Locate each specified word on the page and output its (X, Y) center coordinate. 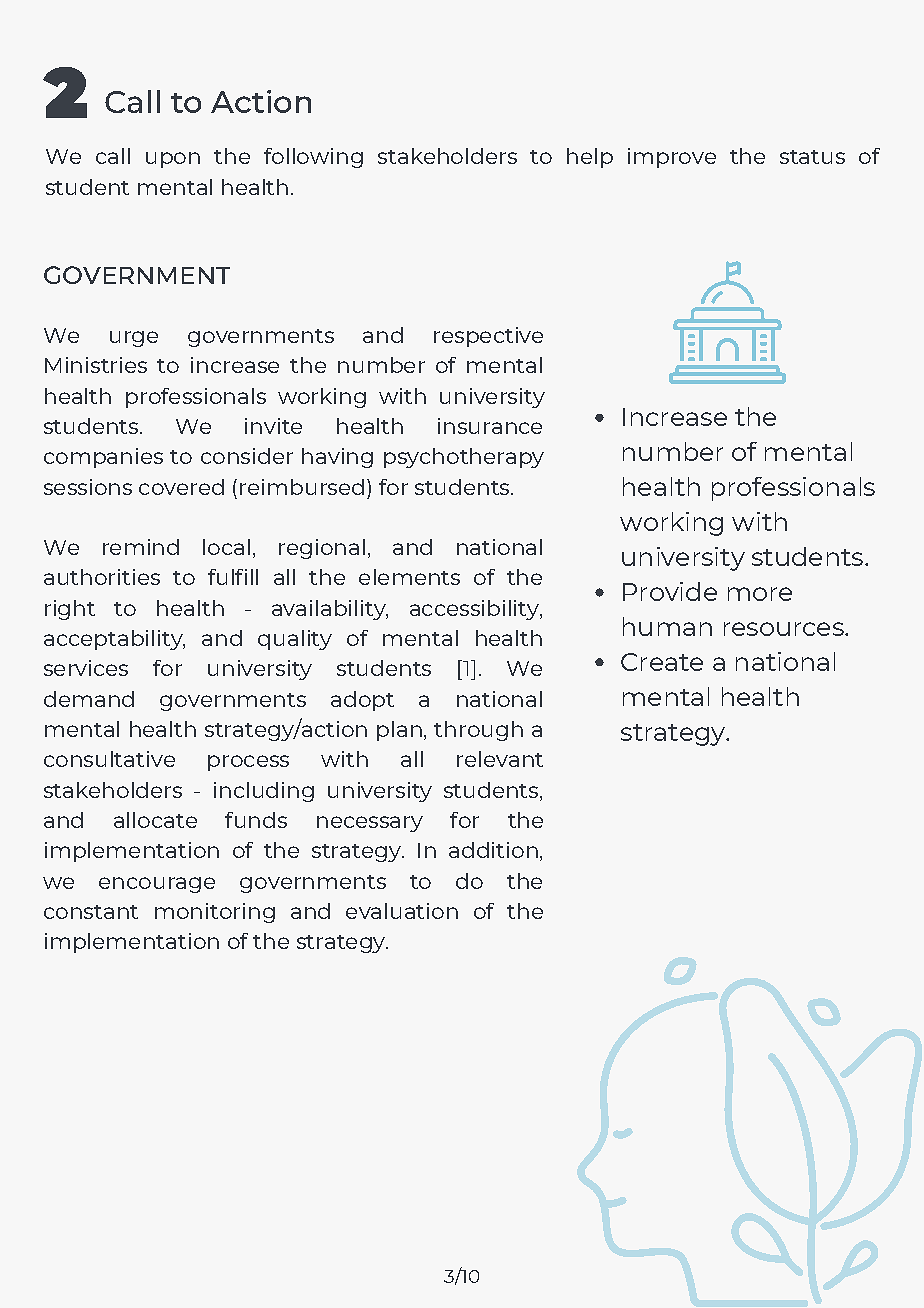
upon (173, 160)
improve (672, 158)
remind (141, 547)
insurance (490, 426)
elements (409, 577)
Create (662, 662)
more (760, 594)
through (478, 731)
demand (89, 699)
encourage (157, 885)
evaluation (402, 911)
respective (488, 337)
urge (134, 339)
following (313, 158)
